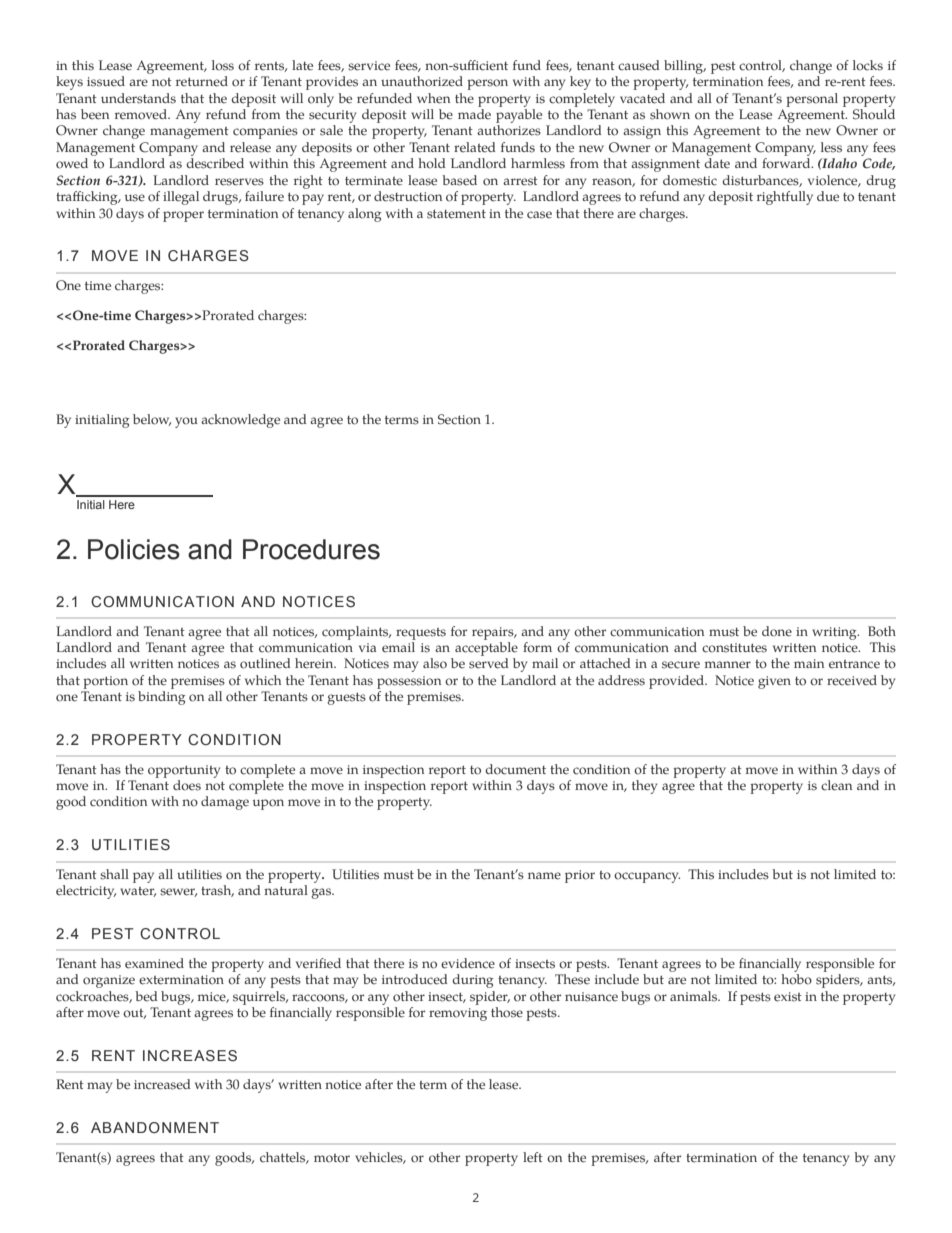 This screenshot has height=1233, width=952. Describe the element at coordinates (533, 1157) in the screenshot. I see `left` at that location.
